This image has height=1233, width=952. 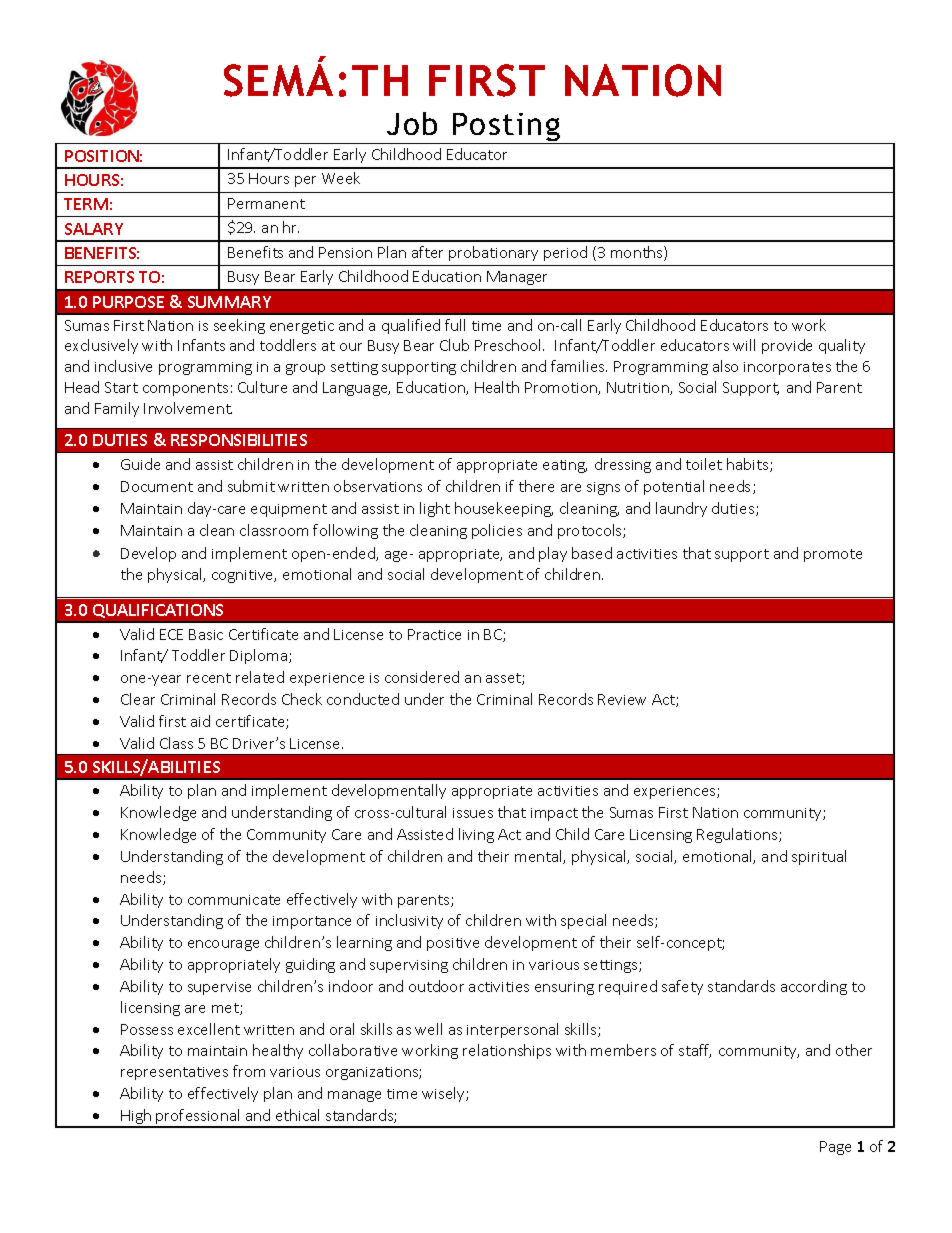 I want to click on Practice, so click(x=434, y=634).
